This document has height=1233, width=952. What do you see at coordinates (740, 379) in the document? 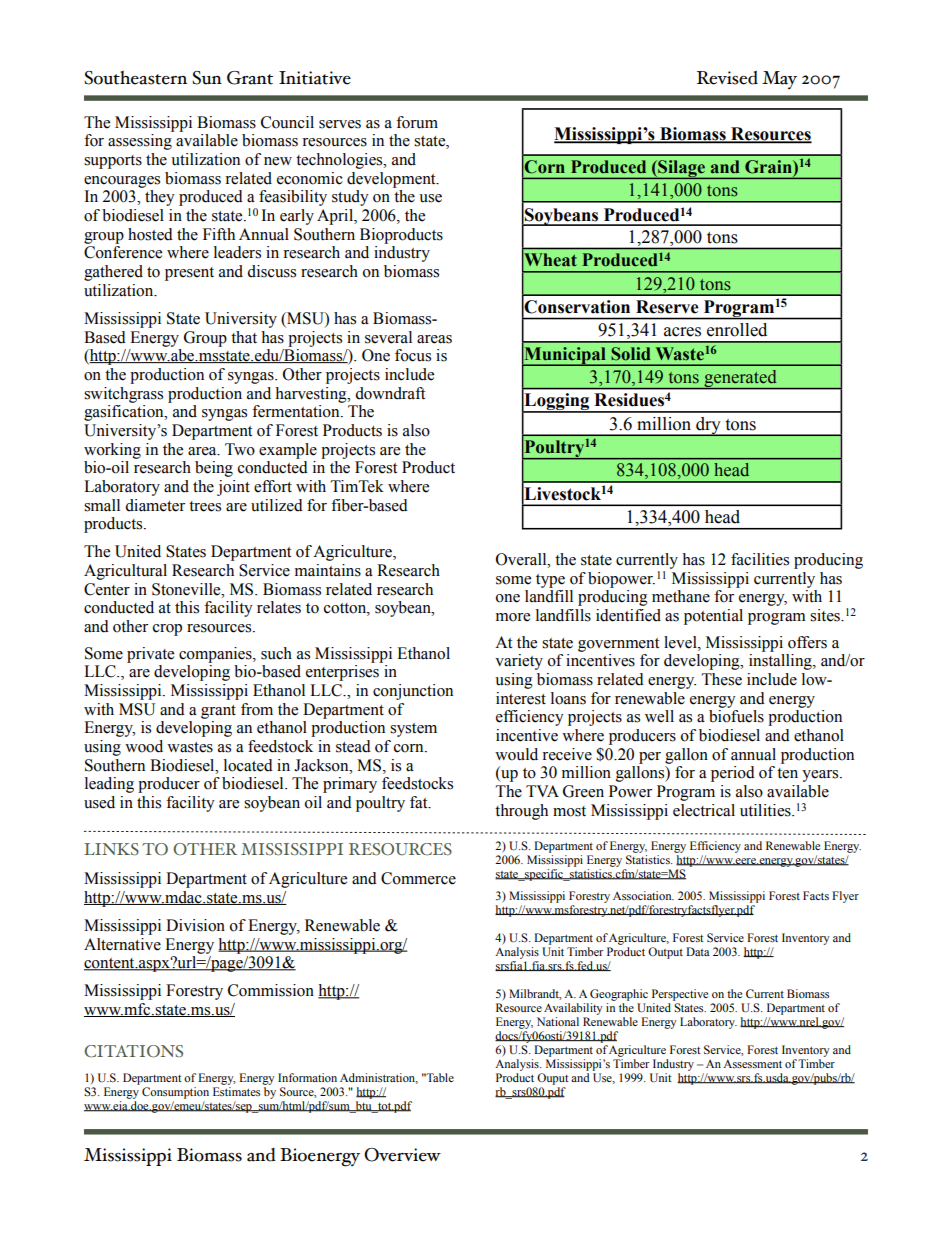
I see `generated` at bounding box center [740, 379].
